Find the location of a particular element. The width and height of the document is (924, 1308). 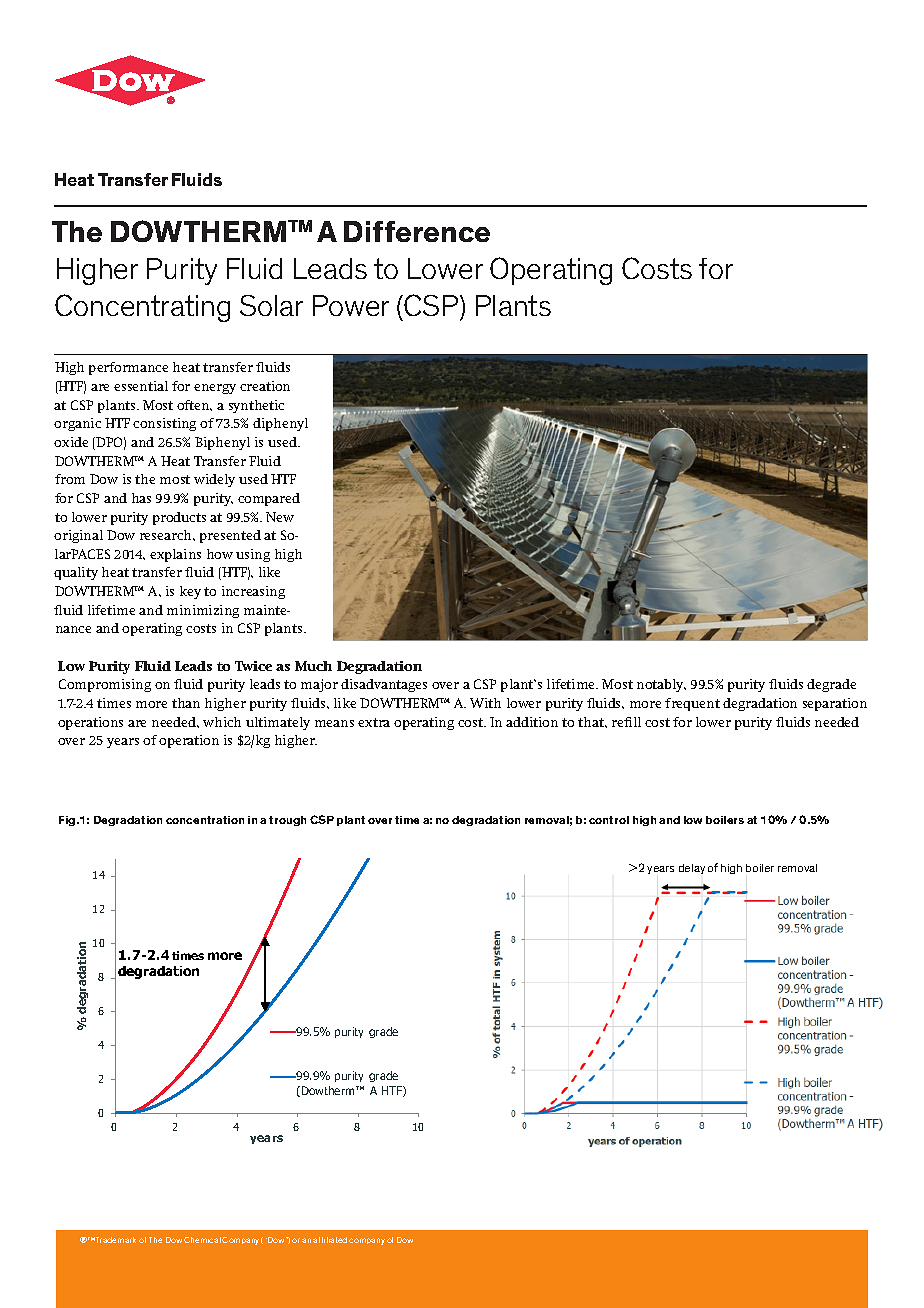

delay is located at coordinates (692, 869).
